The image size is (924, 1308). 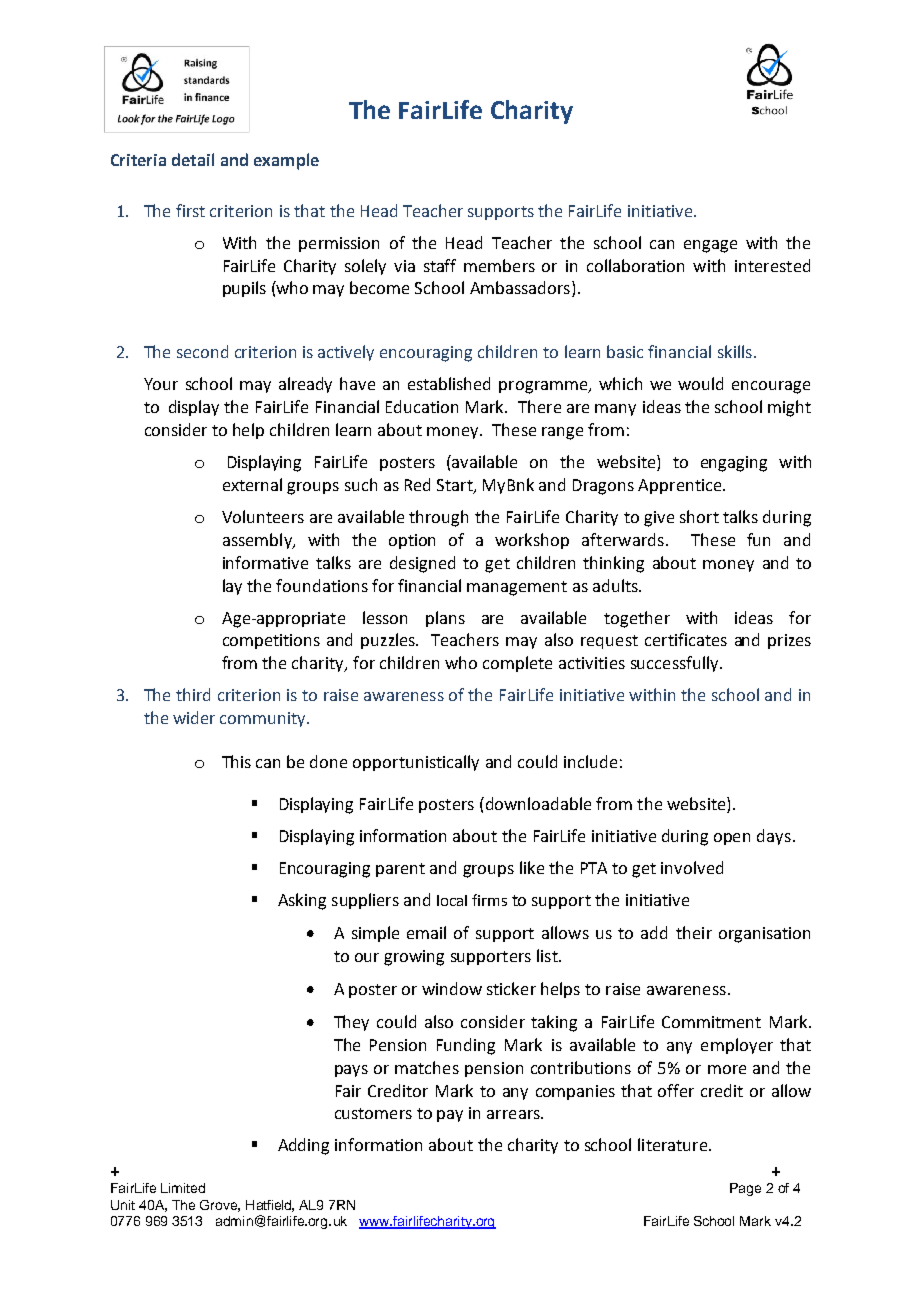 What do you see at coordinates (416, 763) in the screenshot?
I see `opportunistically` at bounding box center [416, 763].
